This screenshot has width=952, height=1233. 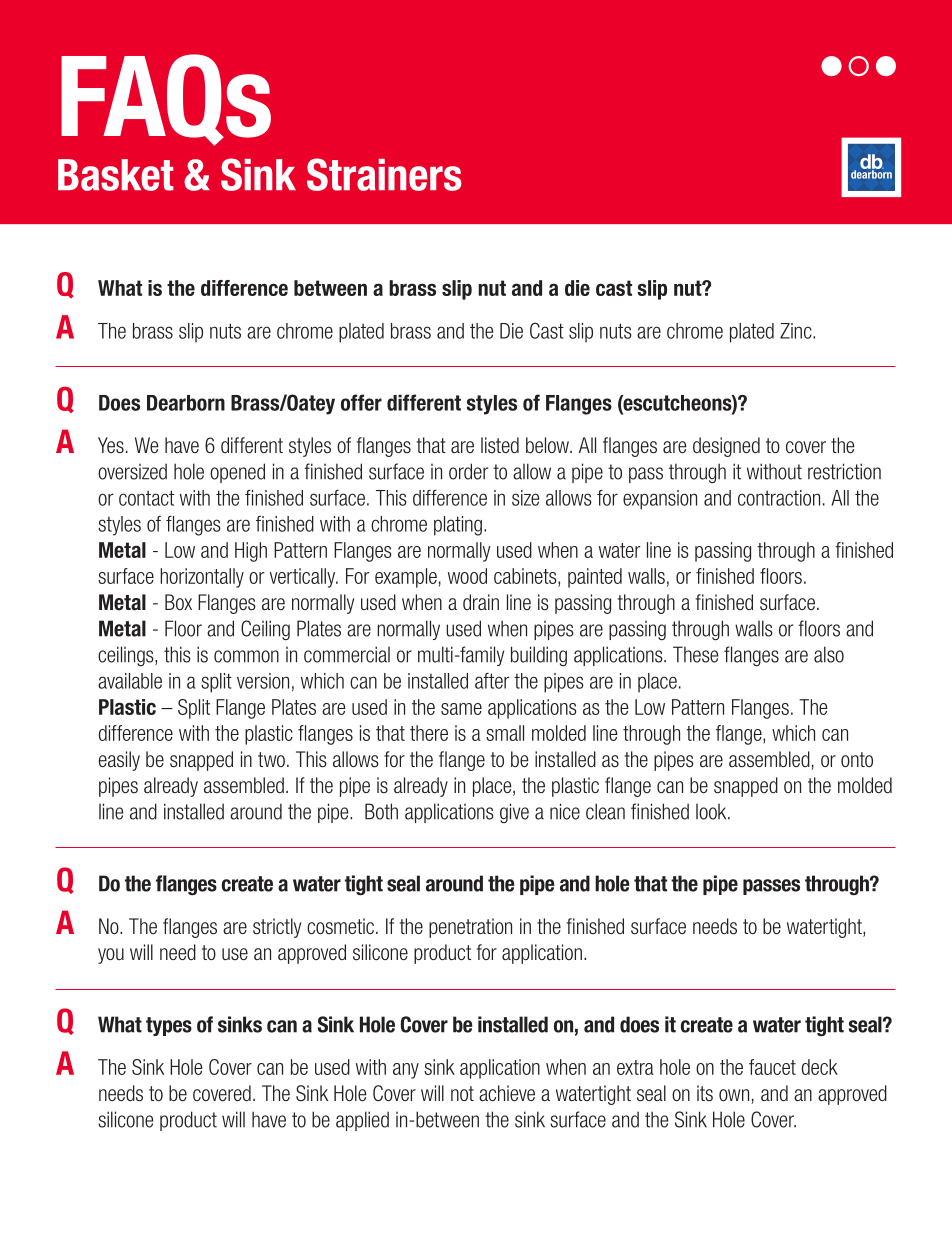 I want to click on Dearborn, so click(x=186, y=403).
